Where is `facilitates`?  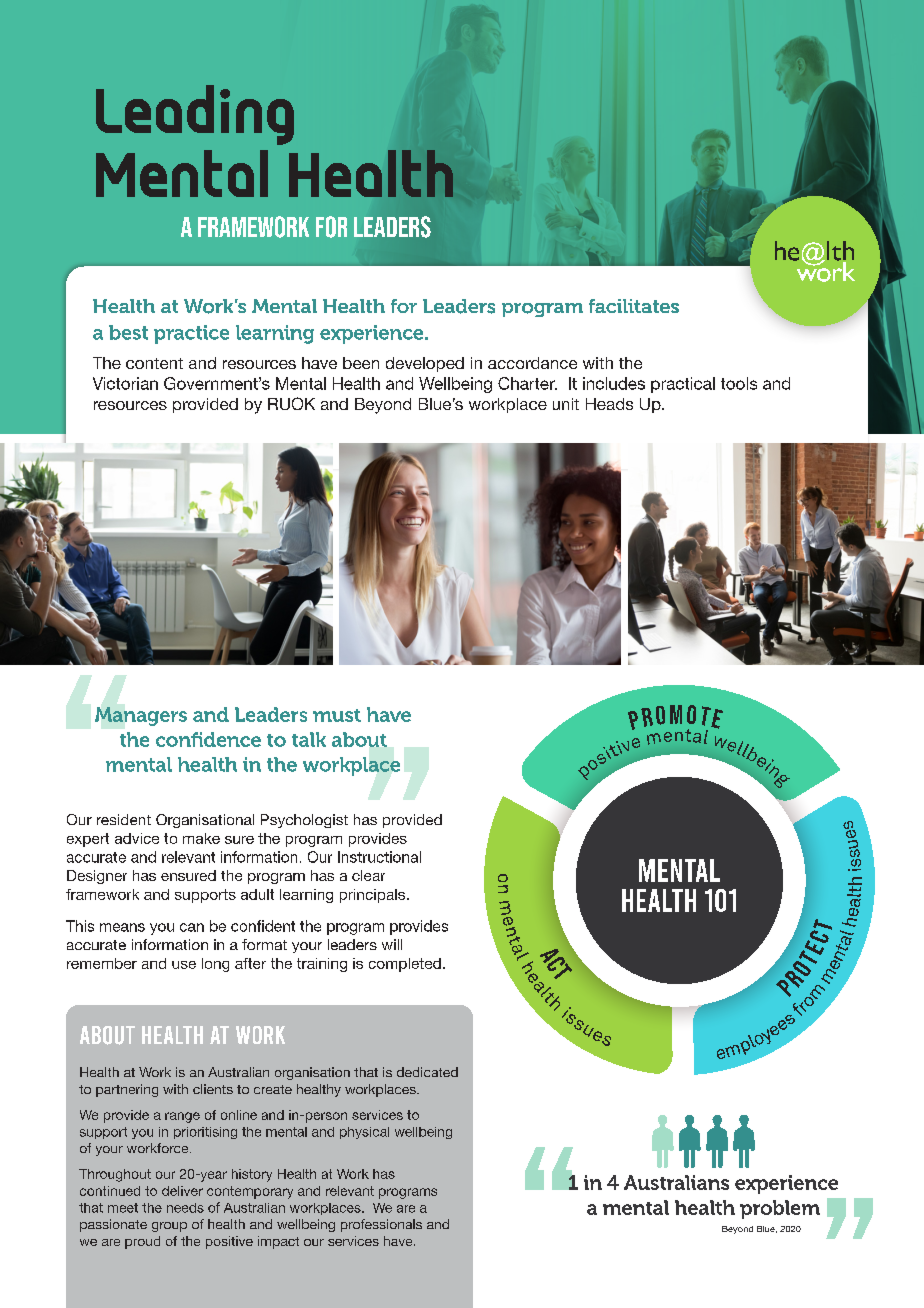
facilitates is located at coordinates (634, 306).
